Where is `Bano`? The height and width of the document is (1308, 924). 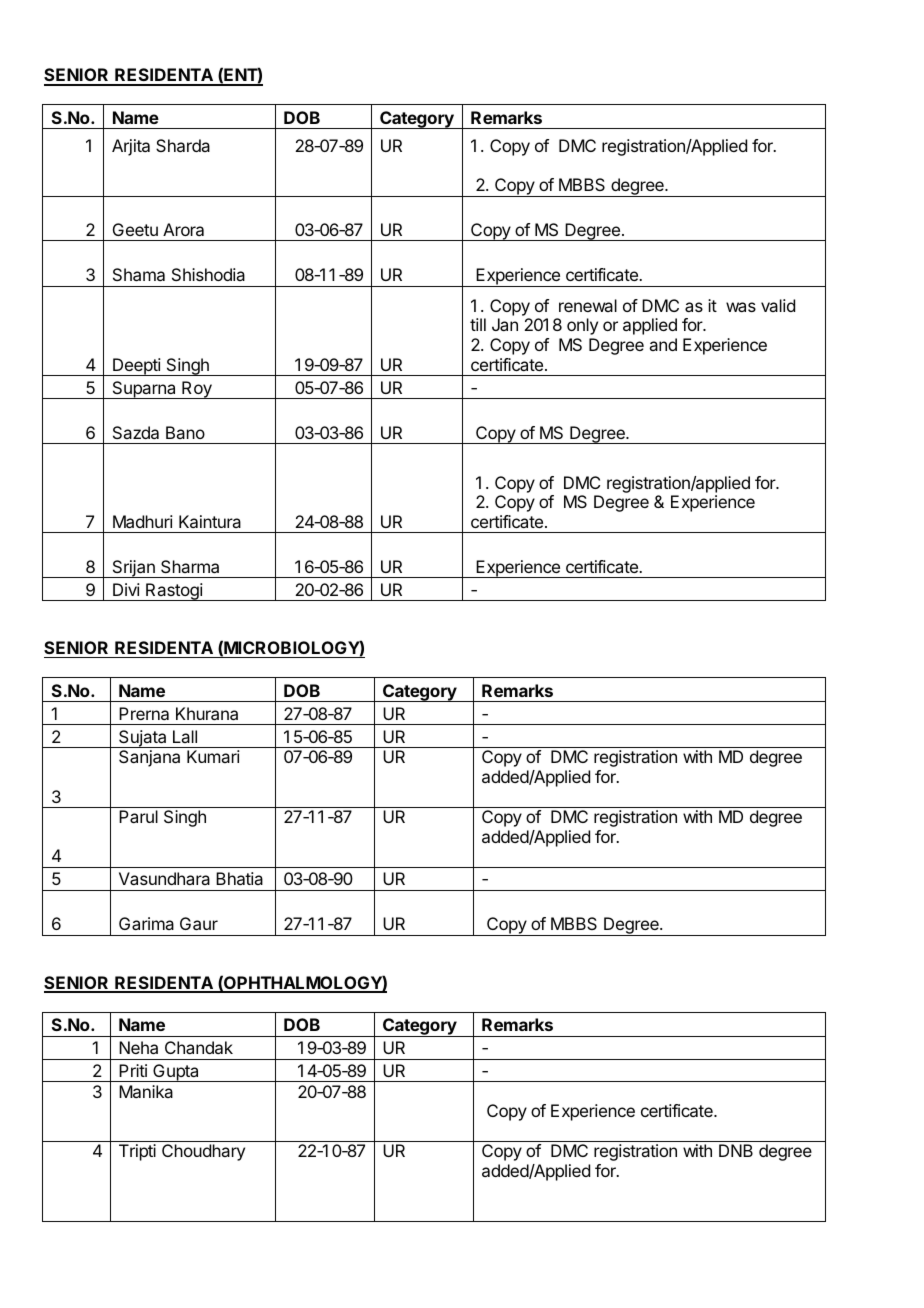 Bano is located at coordinates (185, 432).
